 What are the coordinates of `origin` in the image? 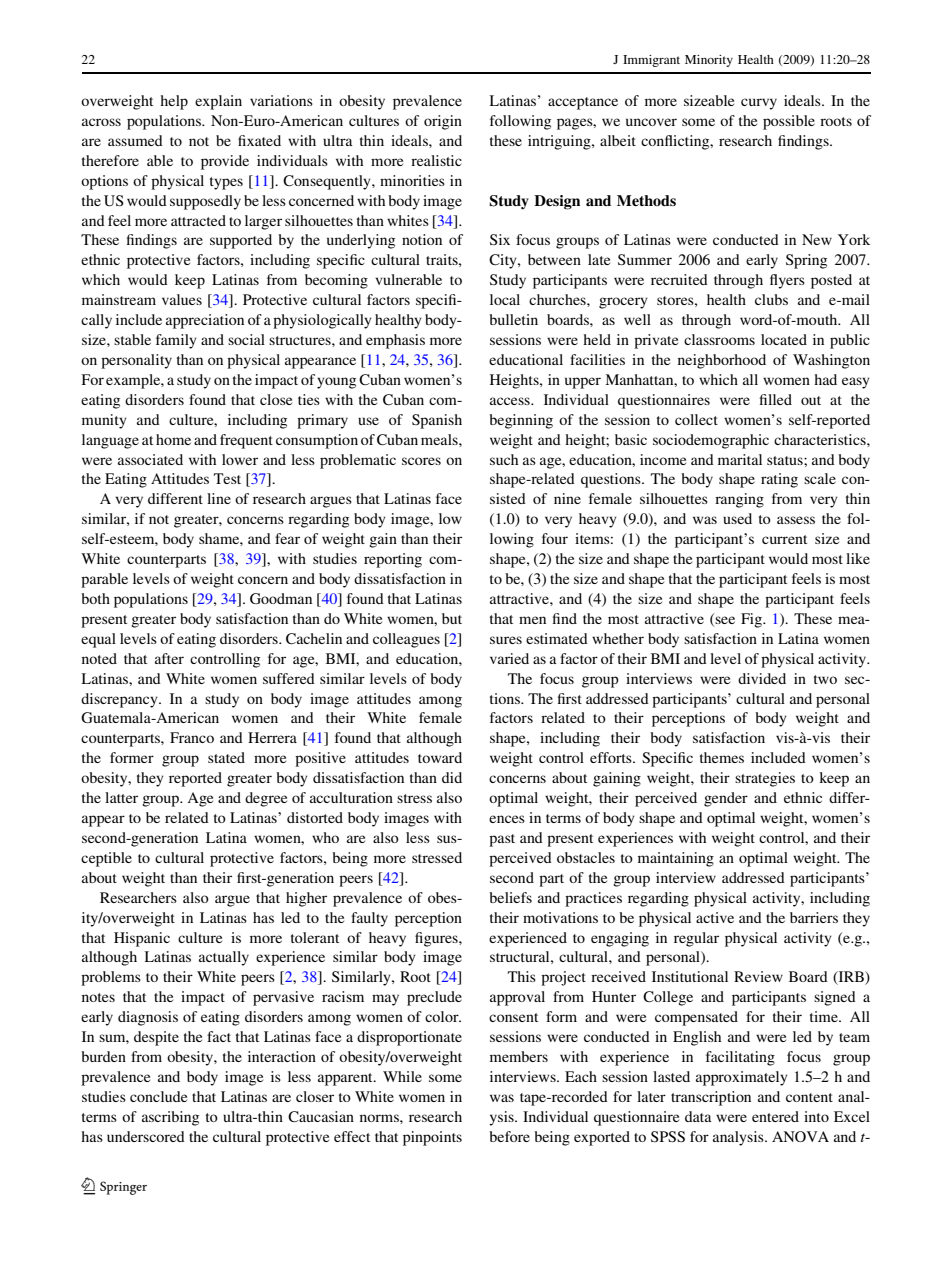 It's located at (443, 122).
